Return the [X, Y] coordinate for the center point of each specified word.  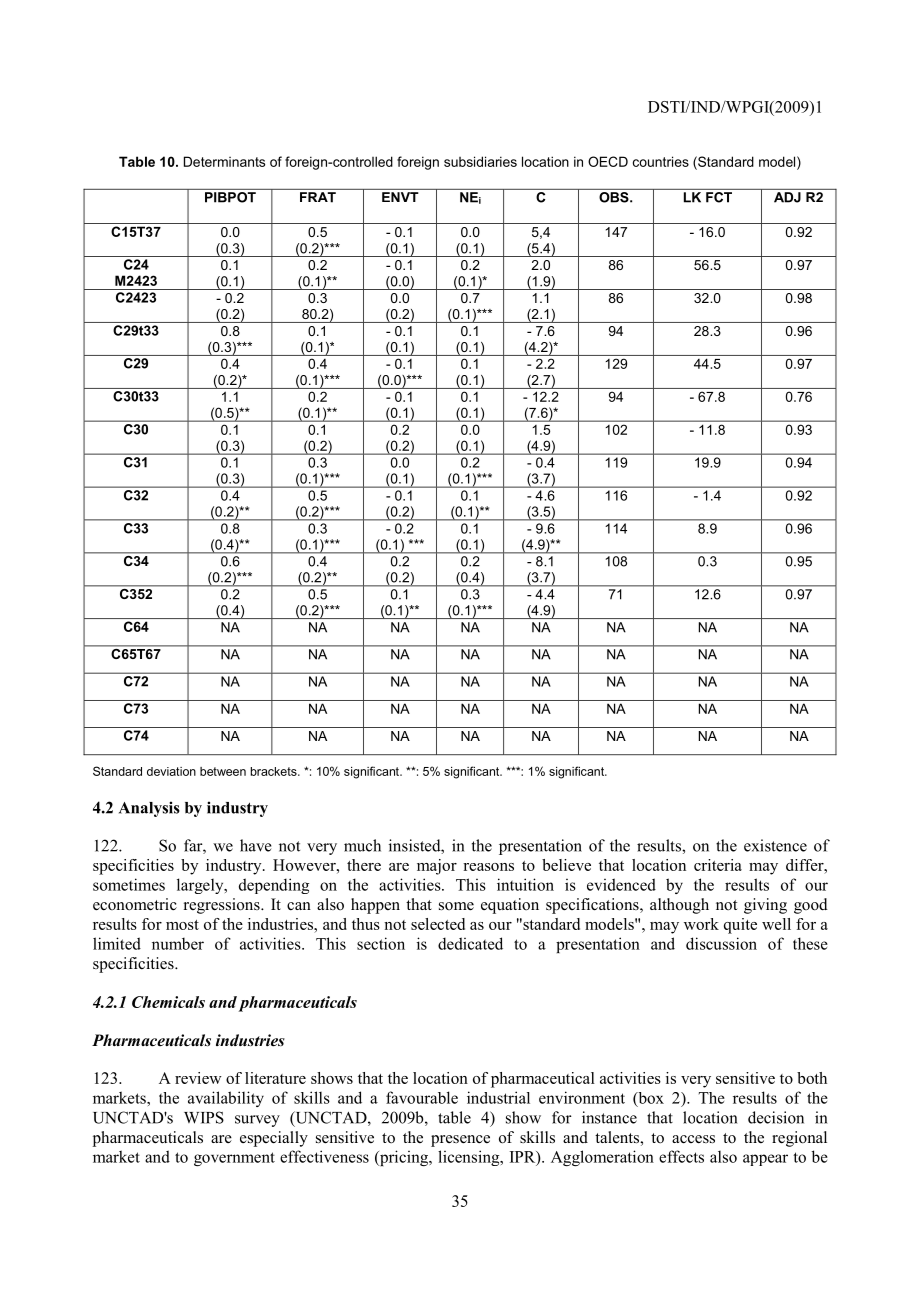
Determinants [224, 161]
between [223, 771]
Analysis [149, 809]
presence [460, 1141]
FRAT [318, 197]
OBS [615, 197]
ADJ [787, 197]
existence [775, 845]
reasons [488, 867]
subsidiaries [480, 161]
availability [226, 1099]
